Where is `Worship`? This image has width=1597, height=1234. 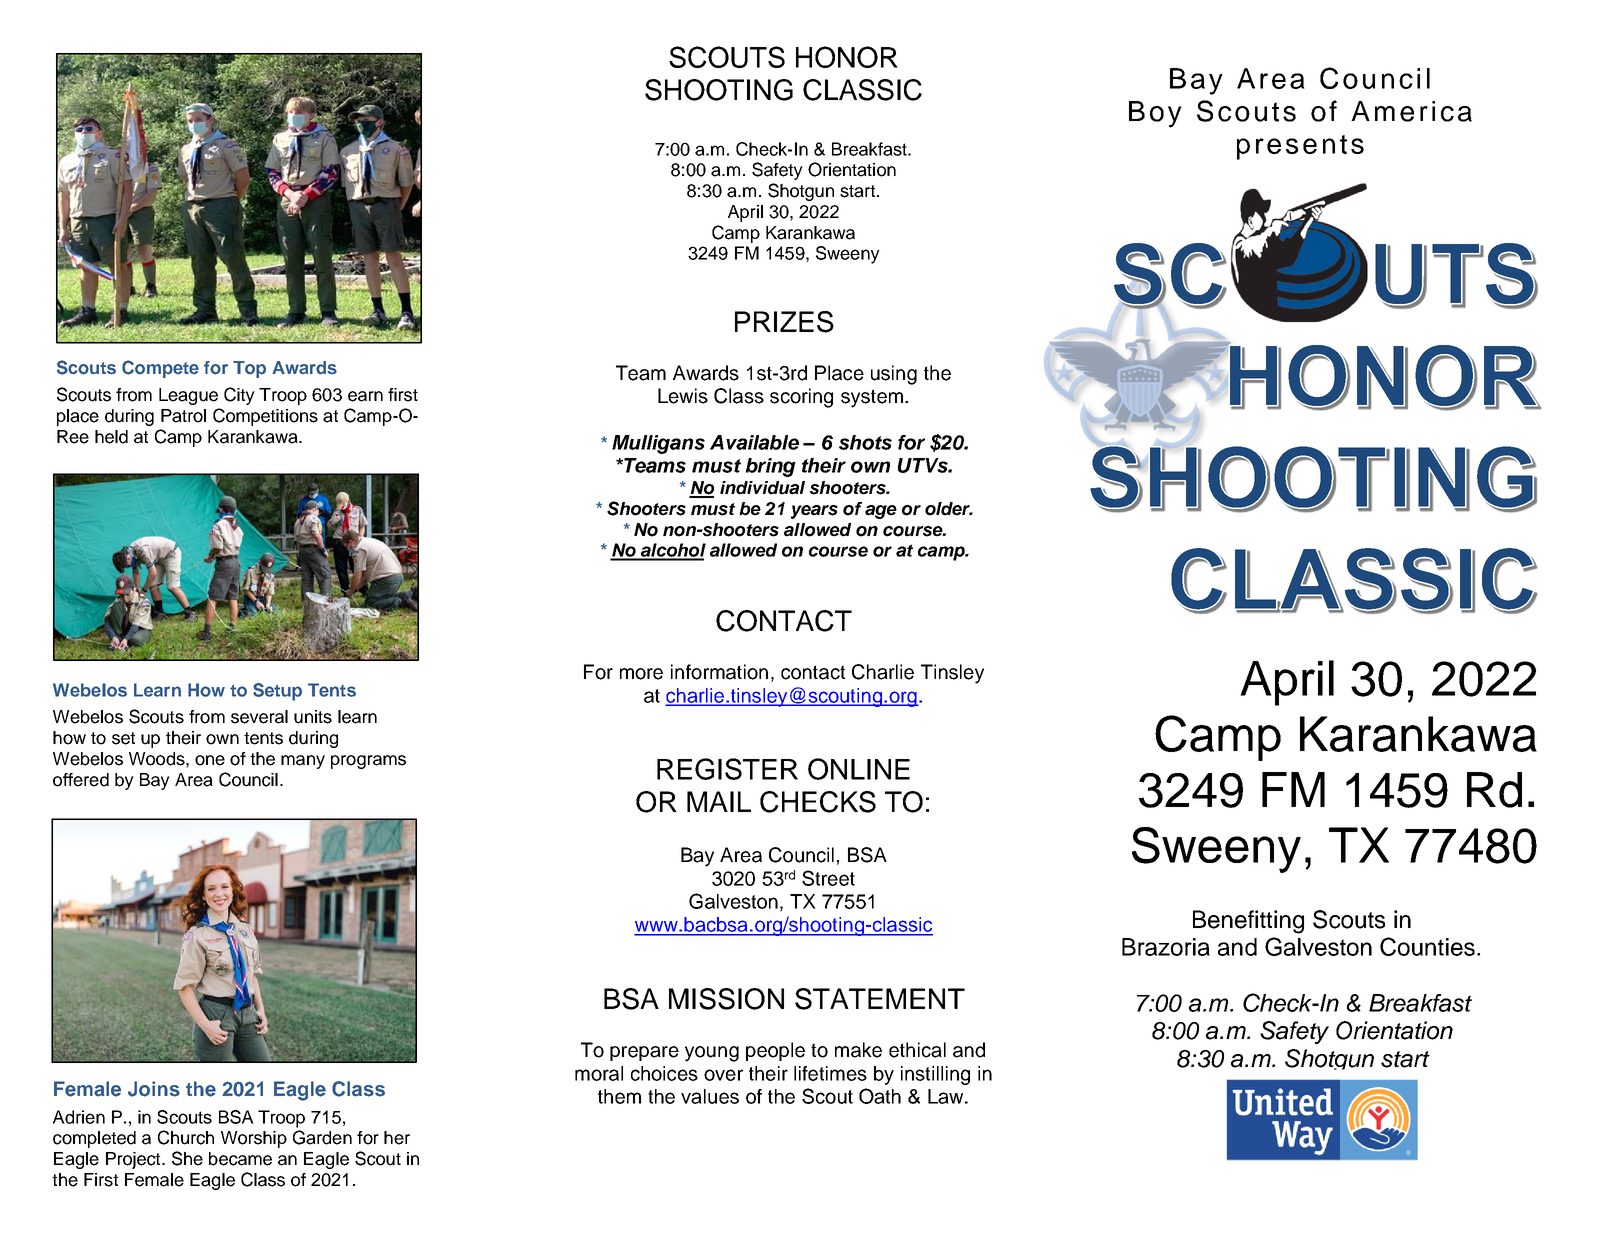 Worship is located at coordinates (254, 1139).
